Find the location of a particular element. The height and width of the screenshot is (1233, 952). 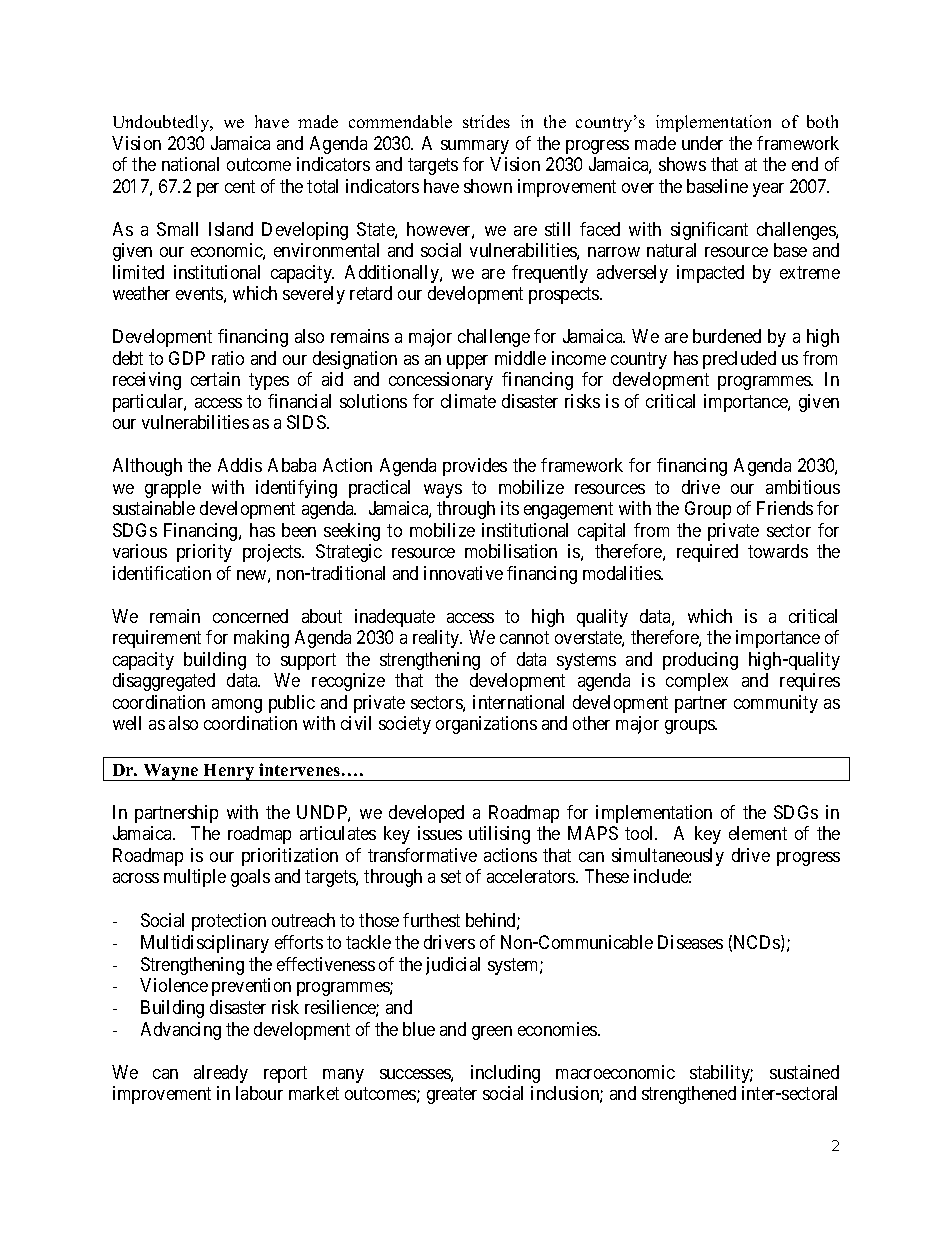

ambitious is located at coordinates (803, 487).
